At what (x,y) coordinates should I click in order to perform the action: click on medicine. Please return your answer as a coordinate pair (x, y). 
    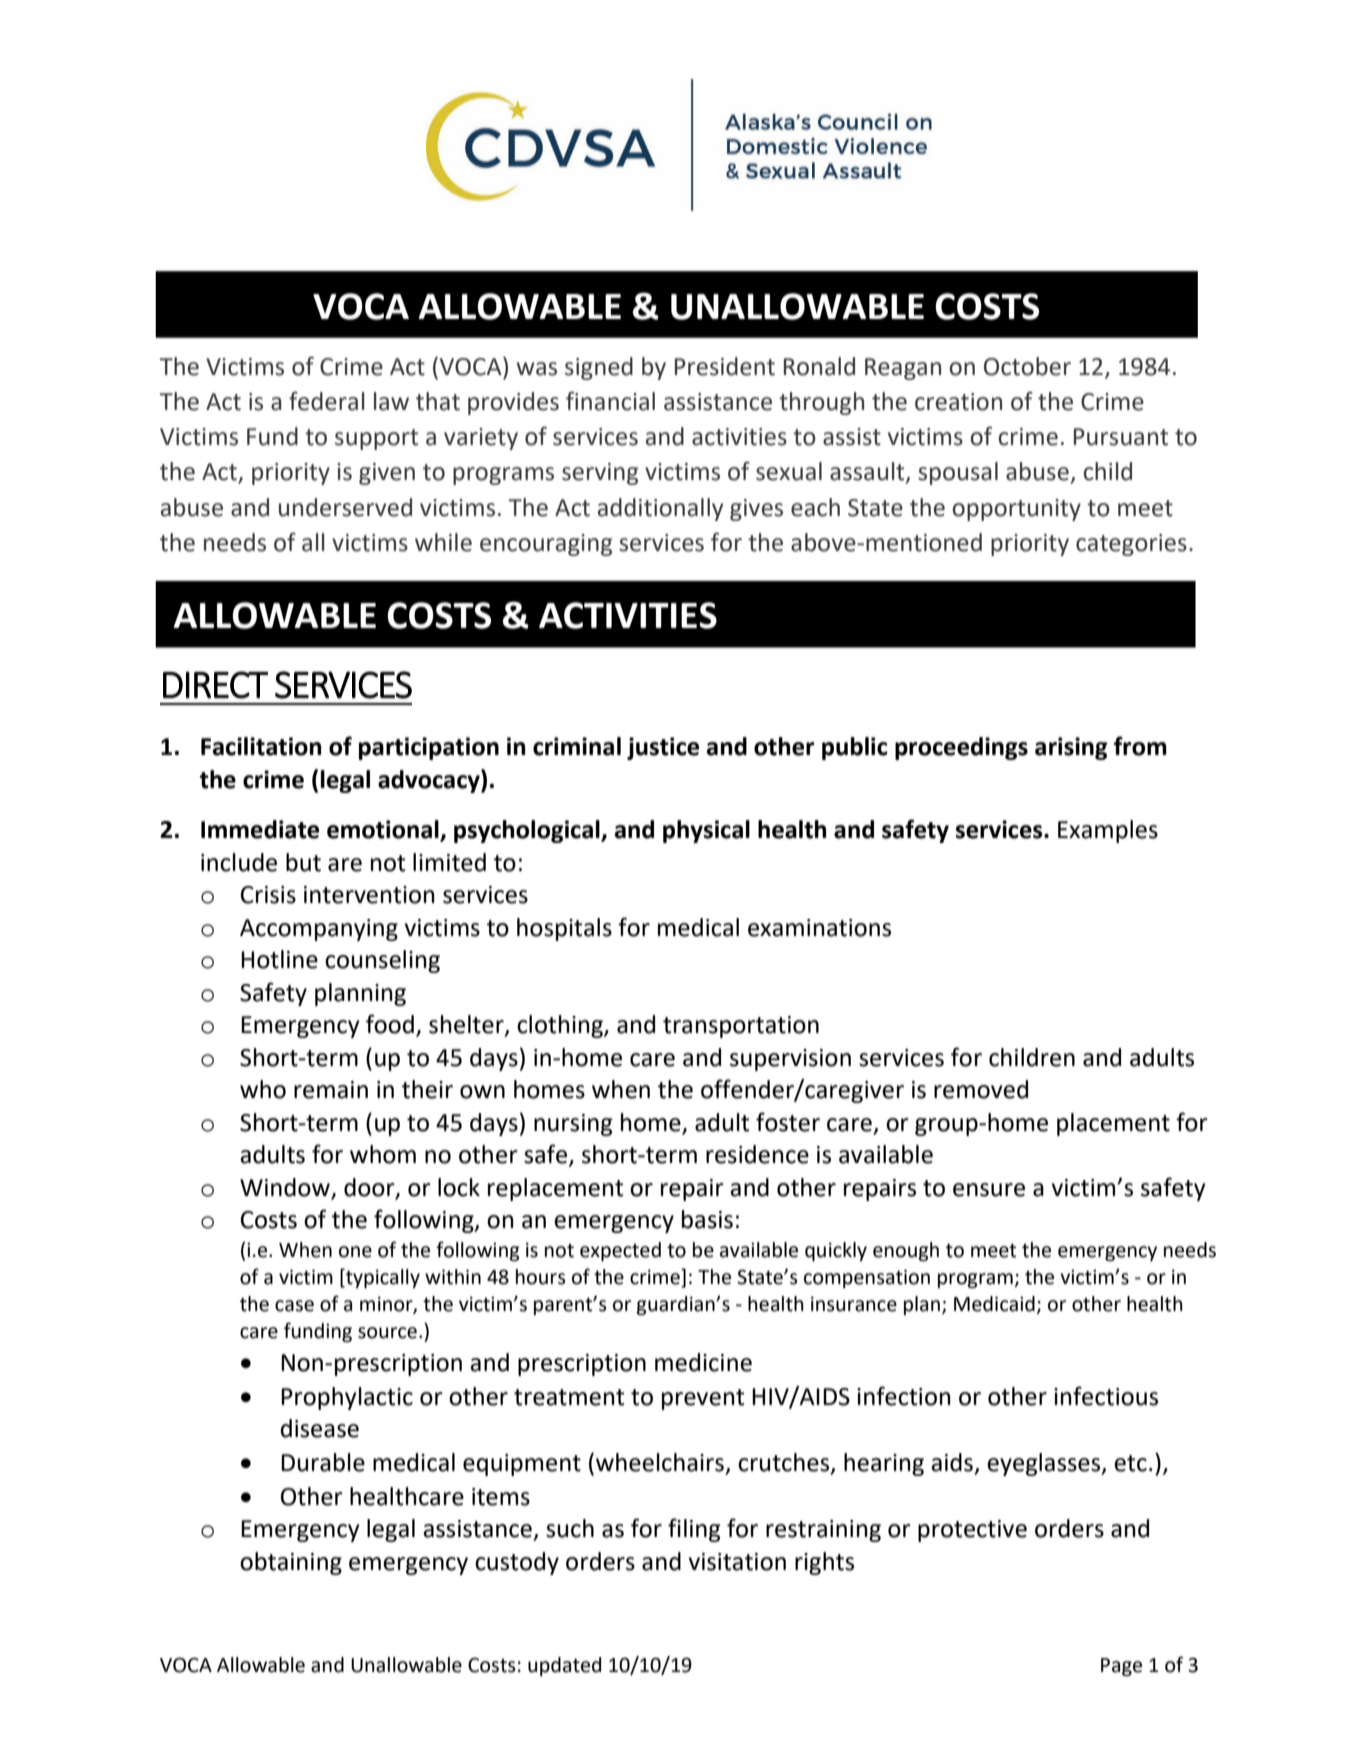
    Looking at the image, I should click on (703, 1362).
